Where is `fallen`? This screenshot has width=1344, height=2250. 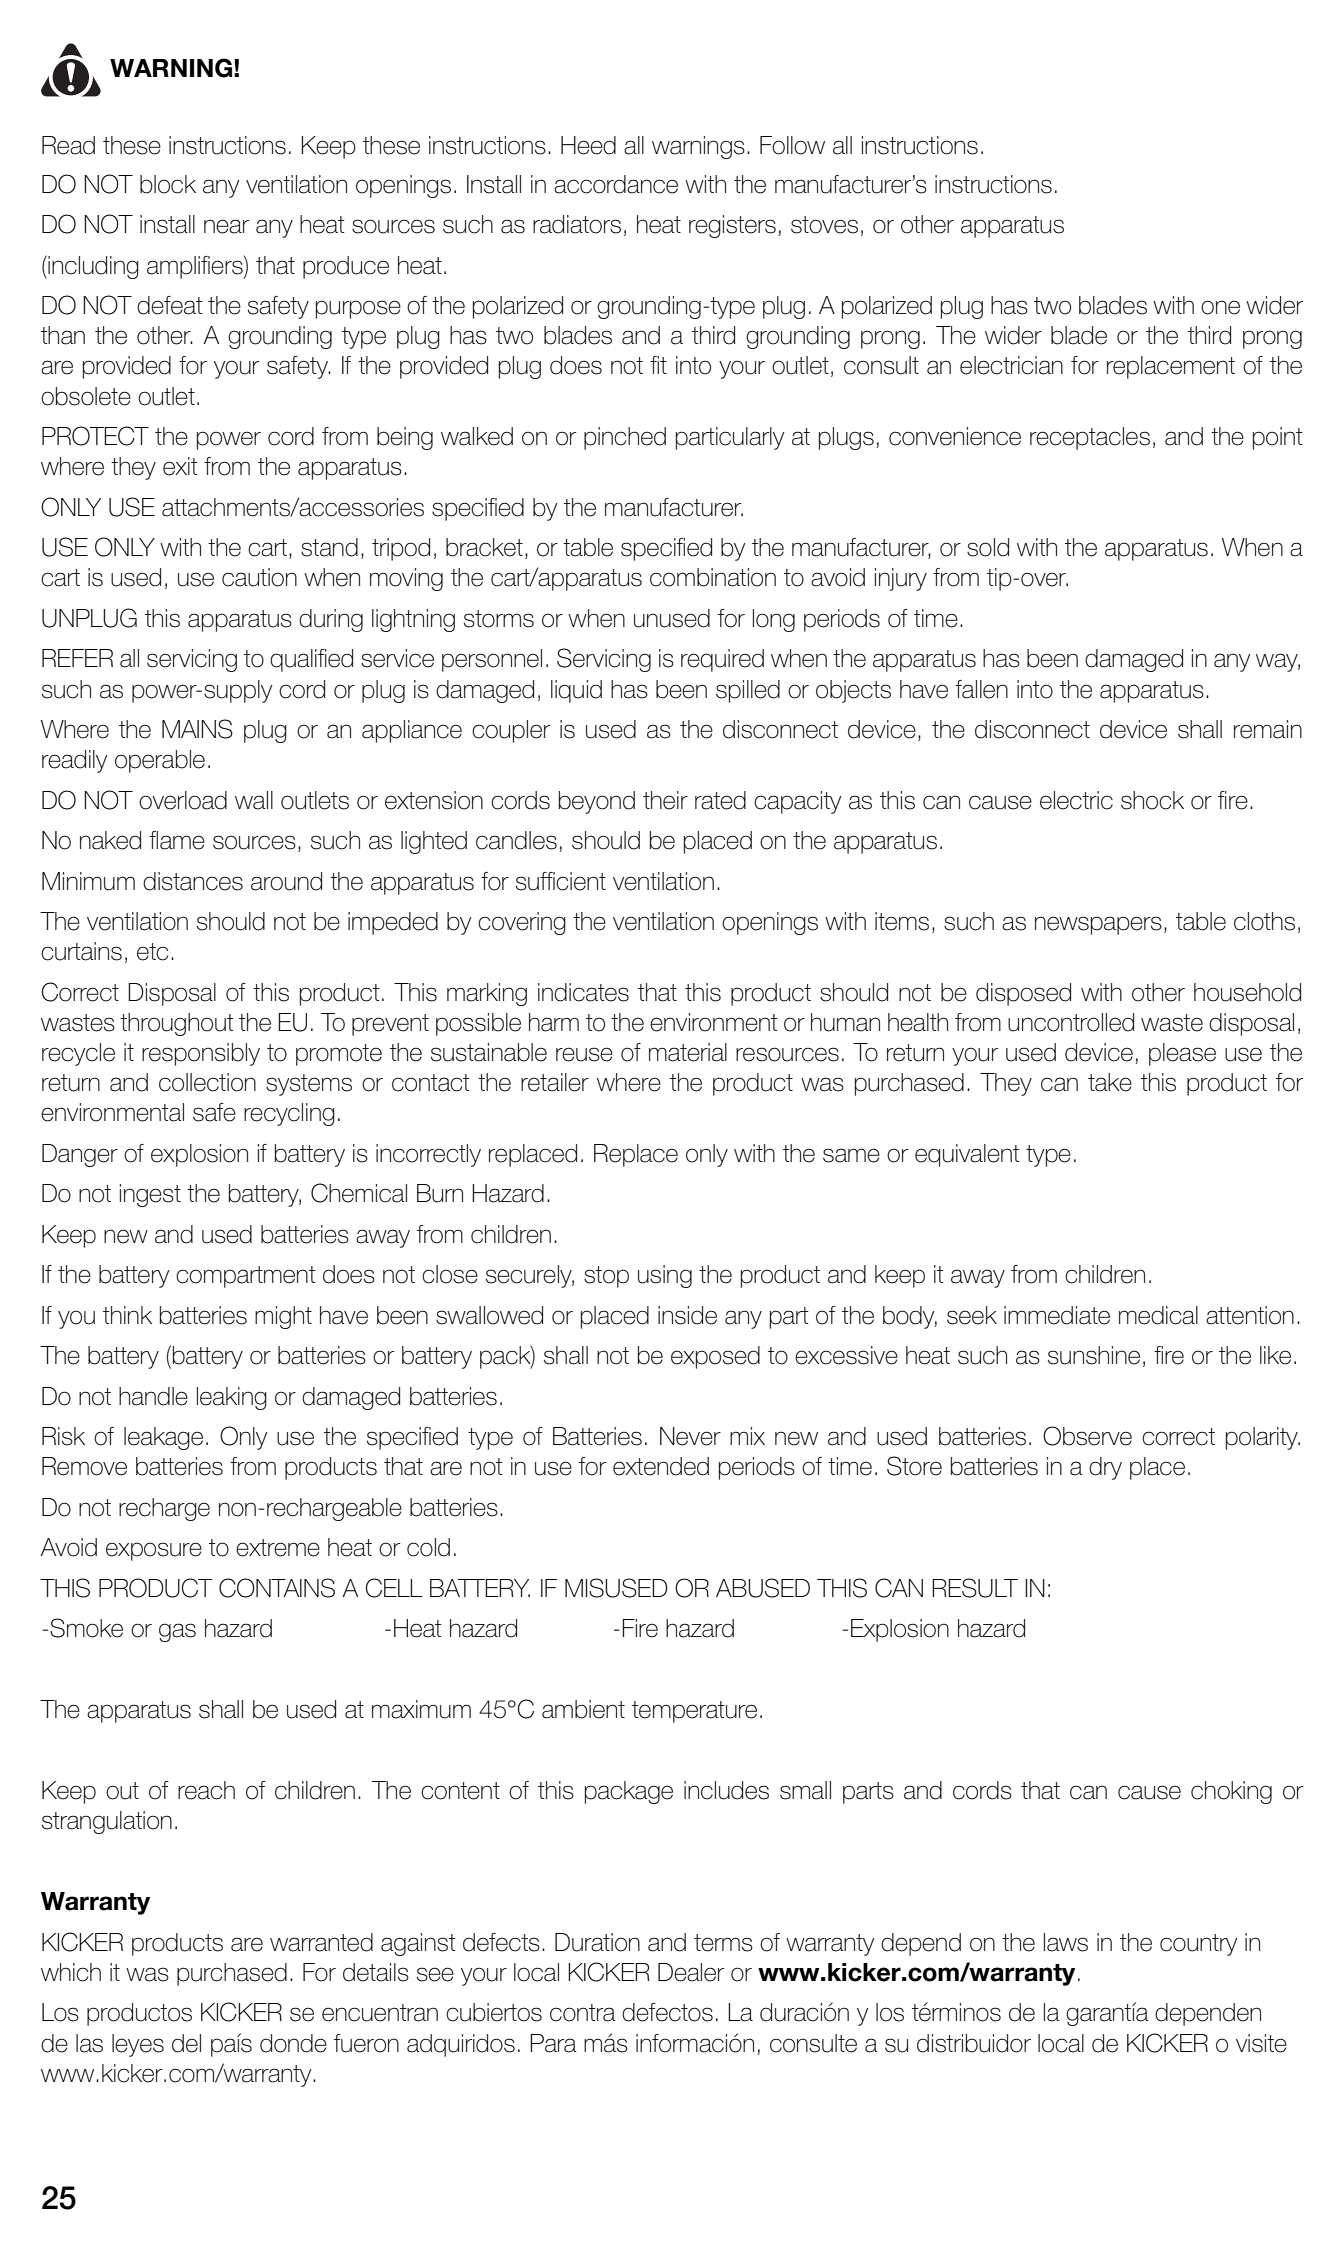 fallen is located at coordinates (981, 689).
